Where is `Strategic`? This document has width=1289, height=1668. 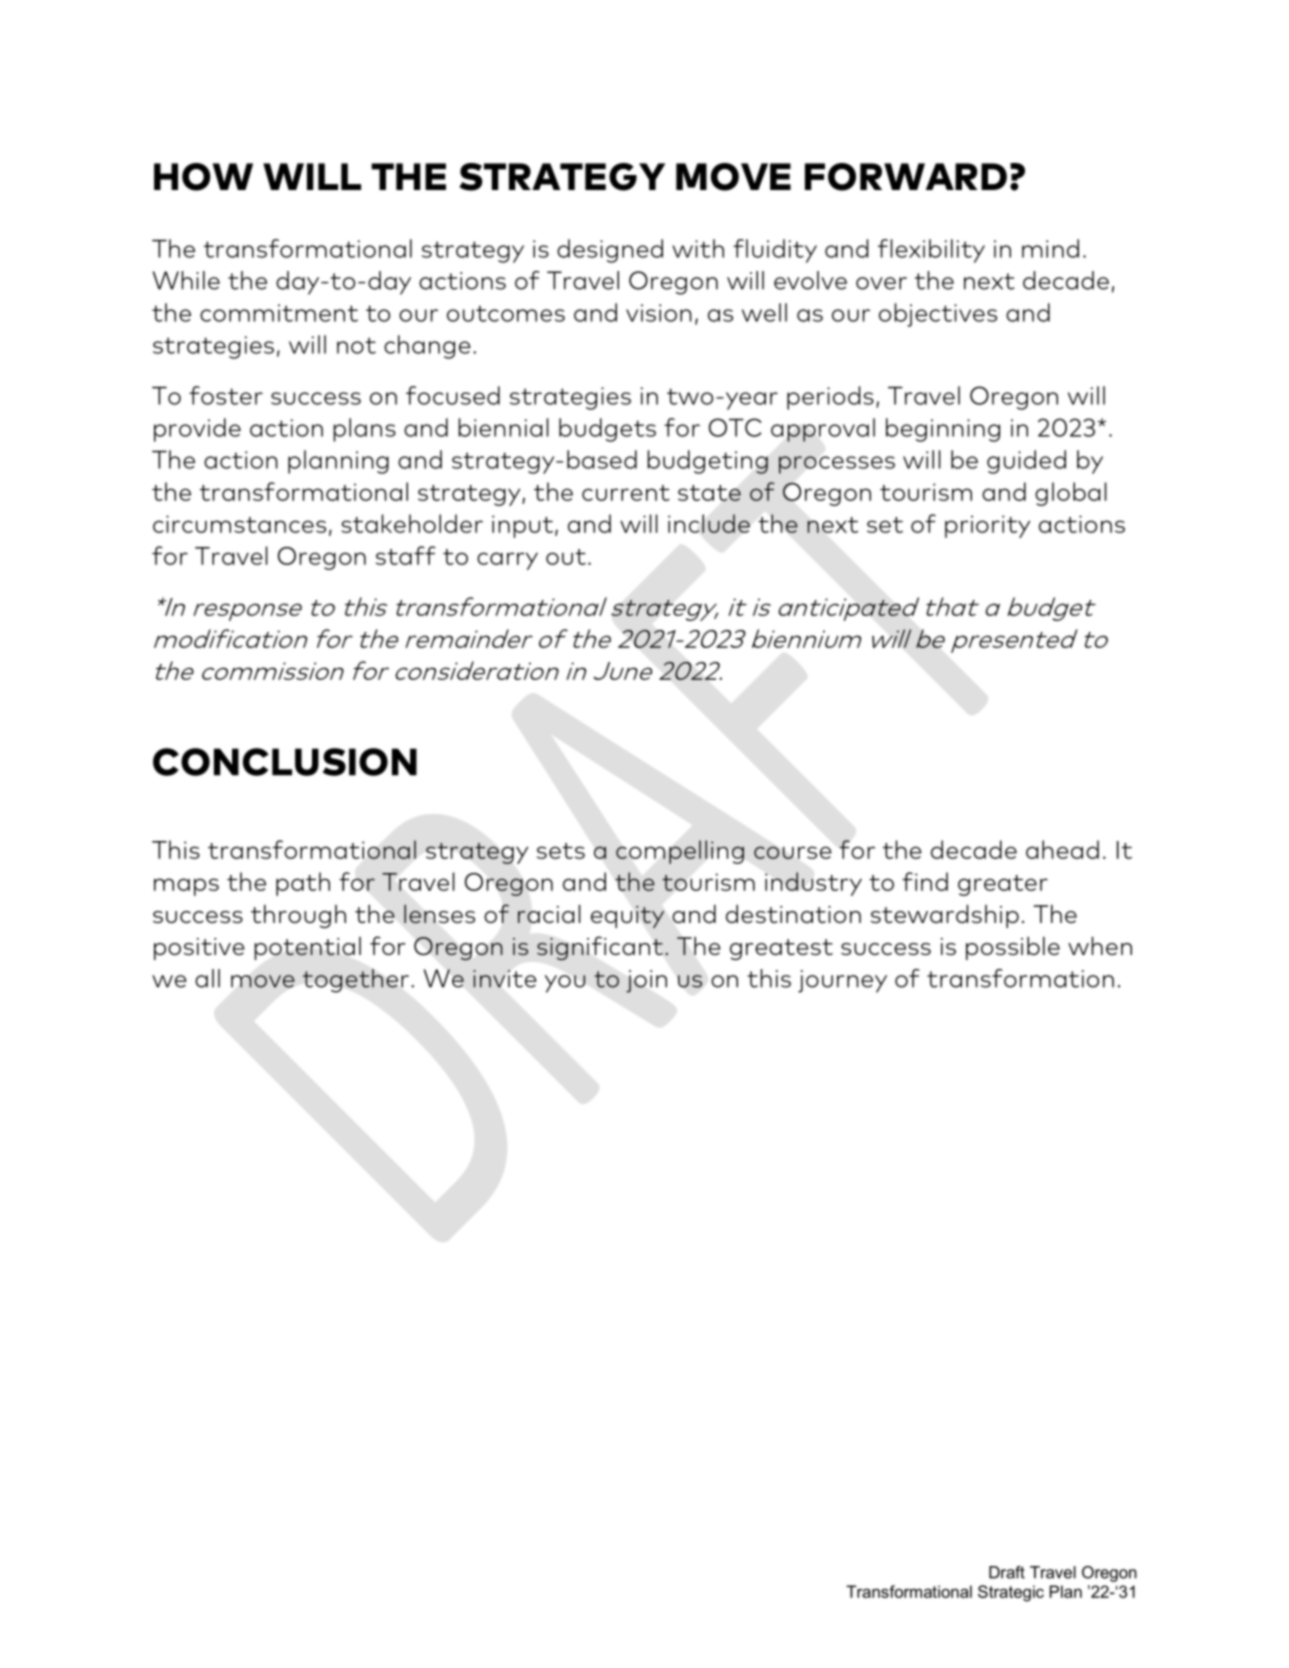
Strategic is located at coordinates (1011, 1593).
